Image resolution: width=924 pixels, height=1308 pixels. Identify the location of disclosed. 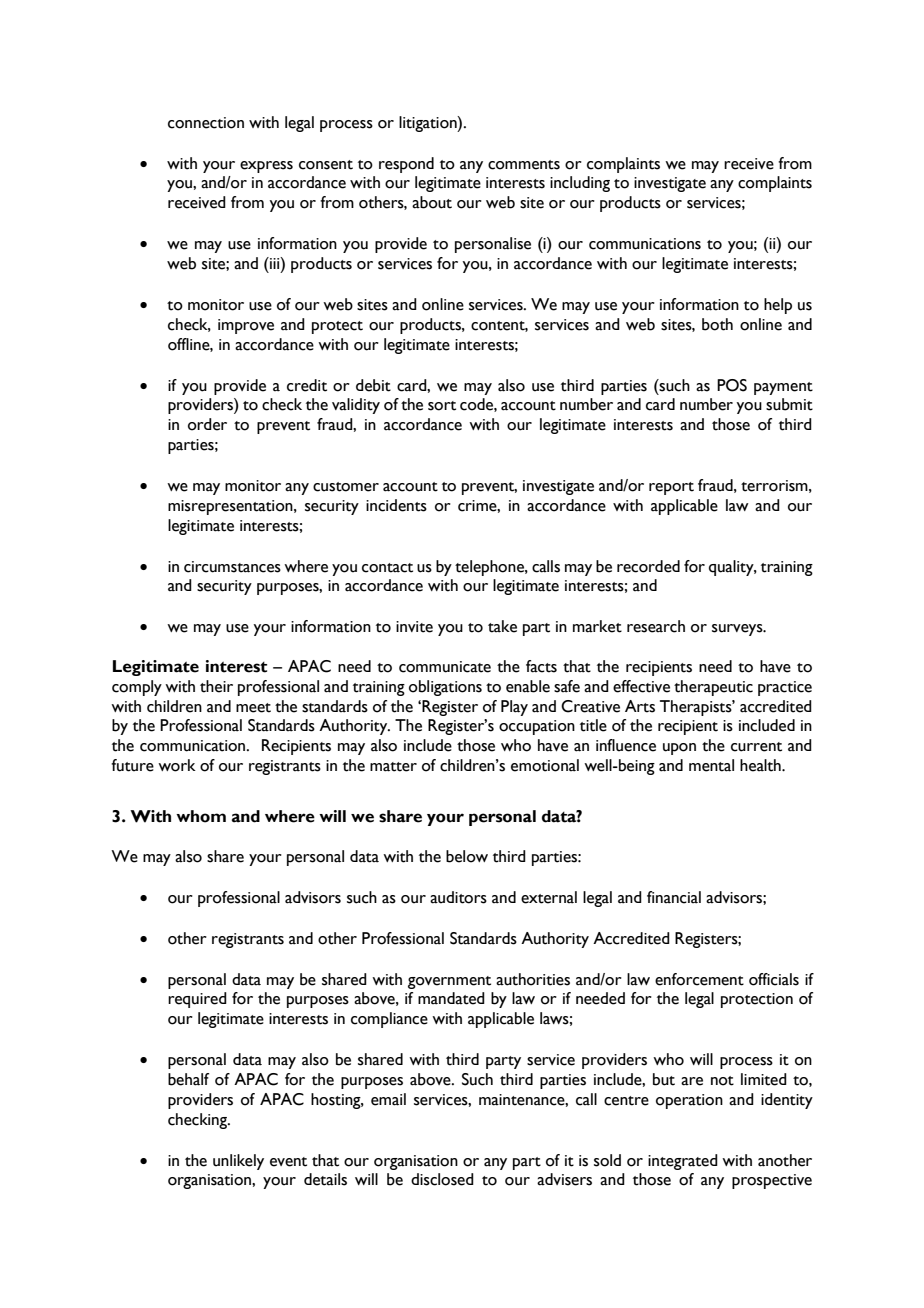
(442, 1179).
